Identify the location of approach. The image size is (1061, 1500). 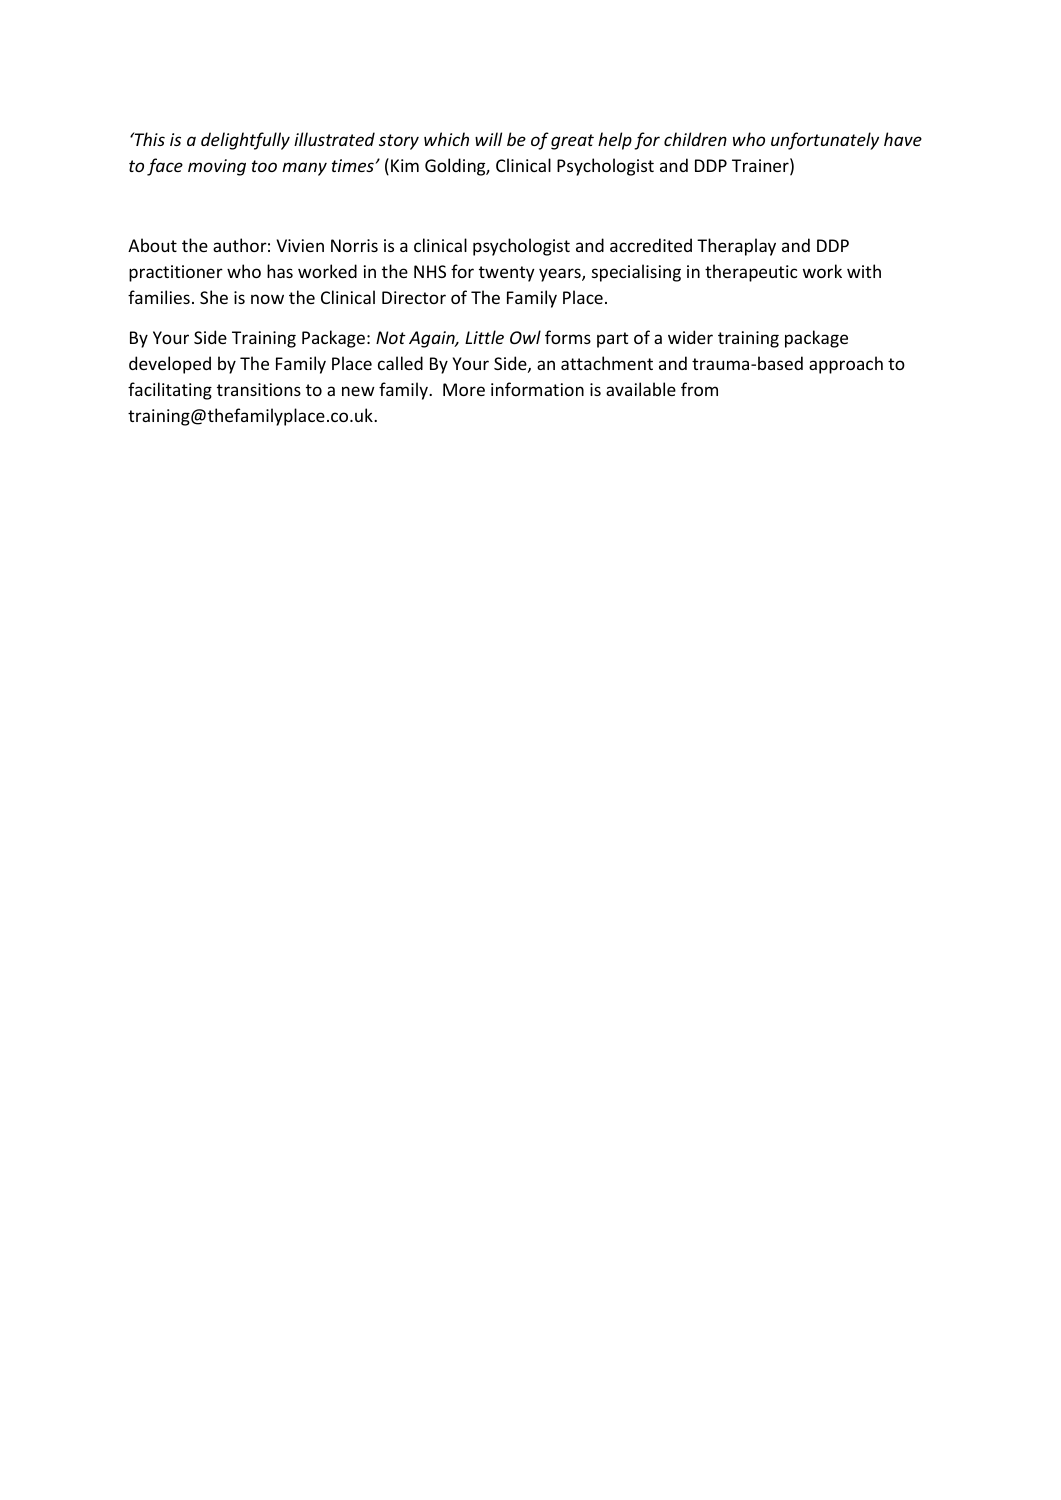
(846, 365).
